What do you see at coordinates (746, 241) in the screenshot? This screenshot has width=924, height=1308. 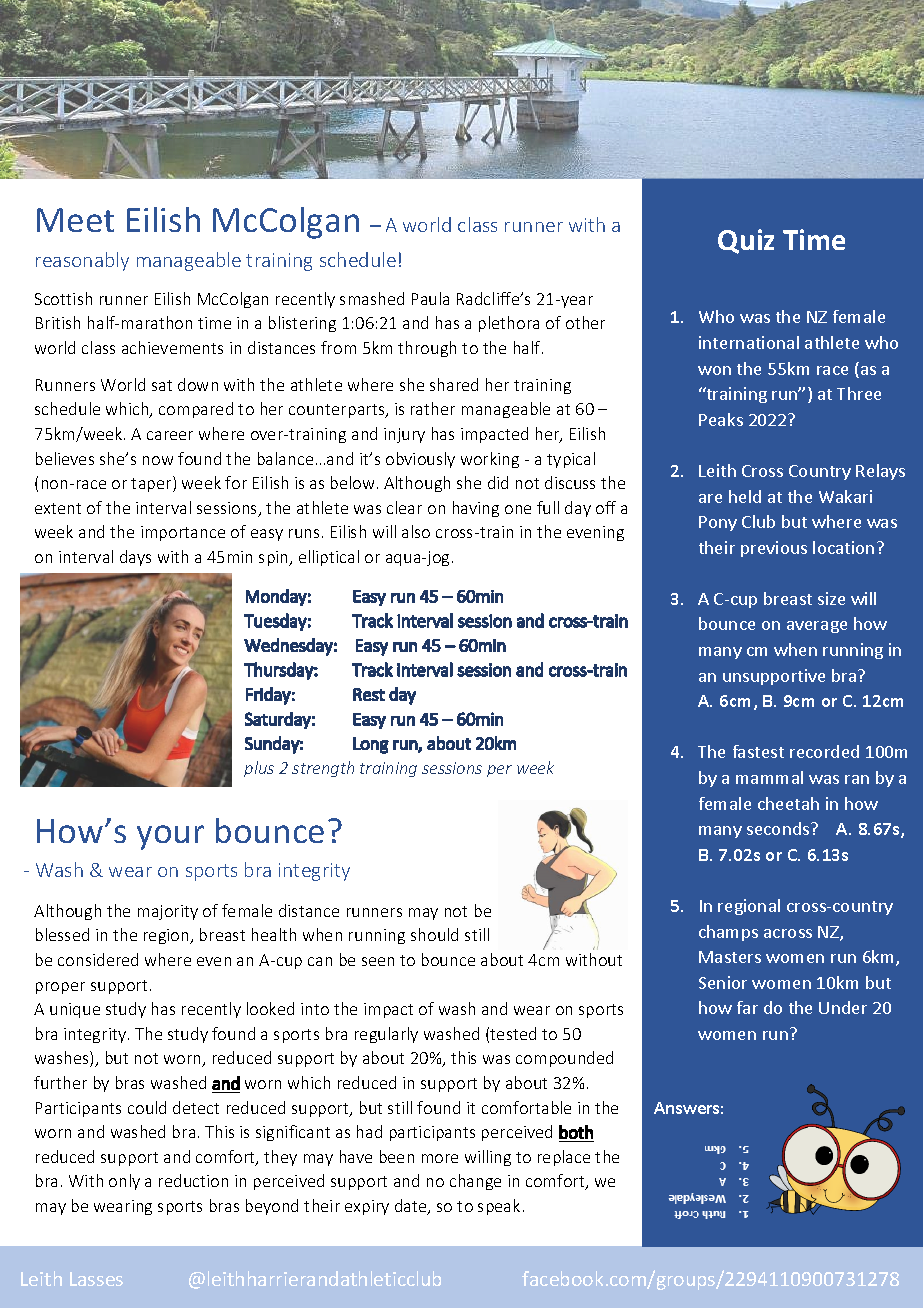 I see `Quiz` at bounding box center [746, 241].
